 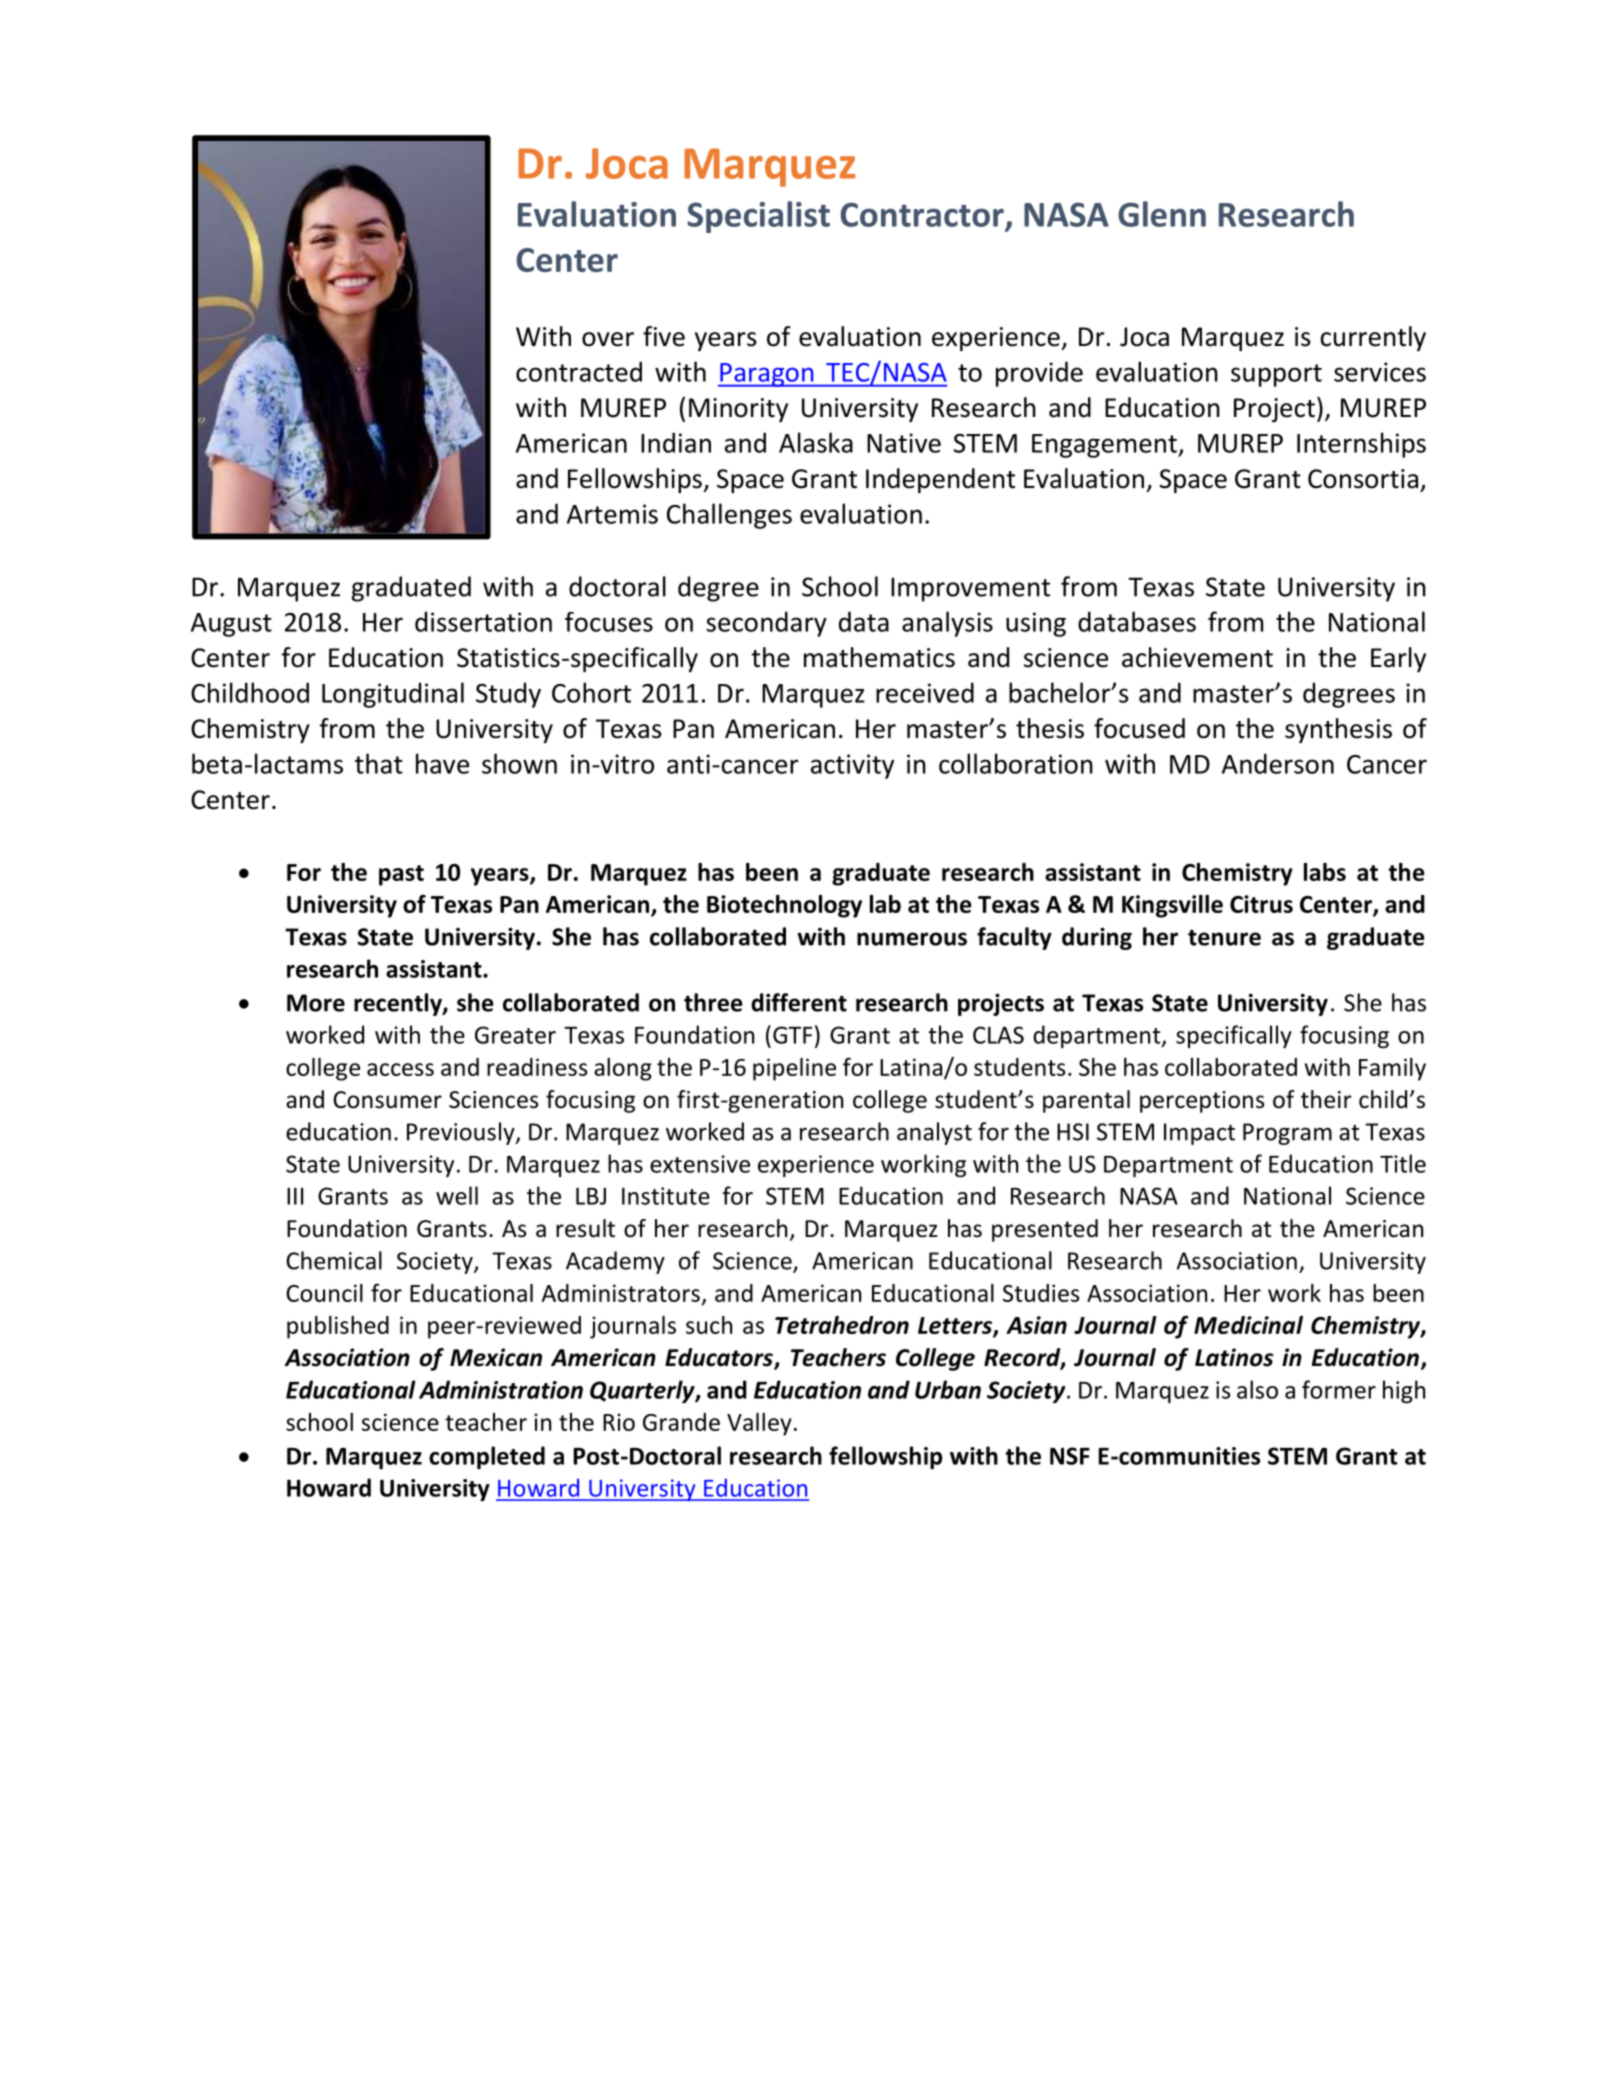 I want to click on Specialist, so click(x=758, y=217).
